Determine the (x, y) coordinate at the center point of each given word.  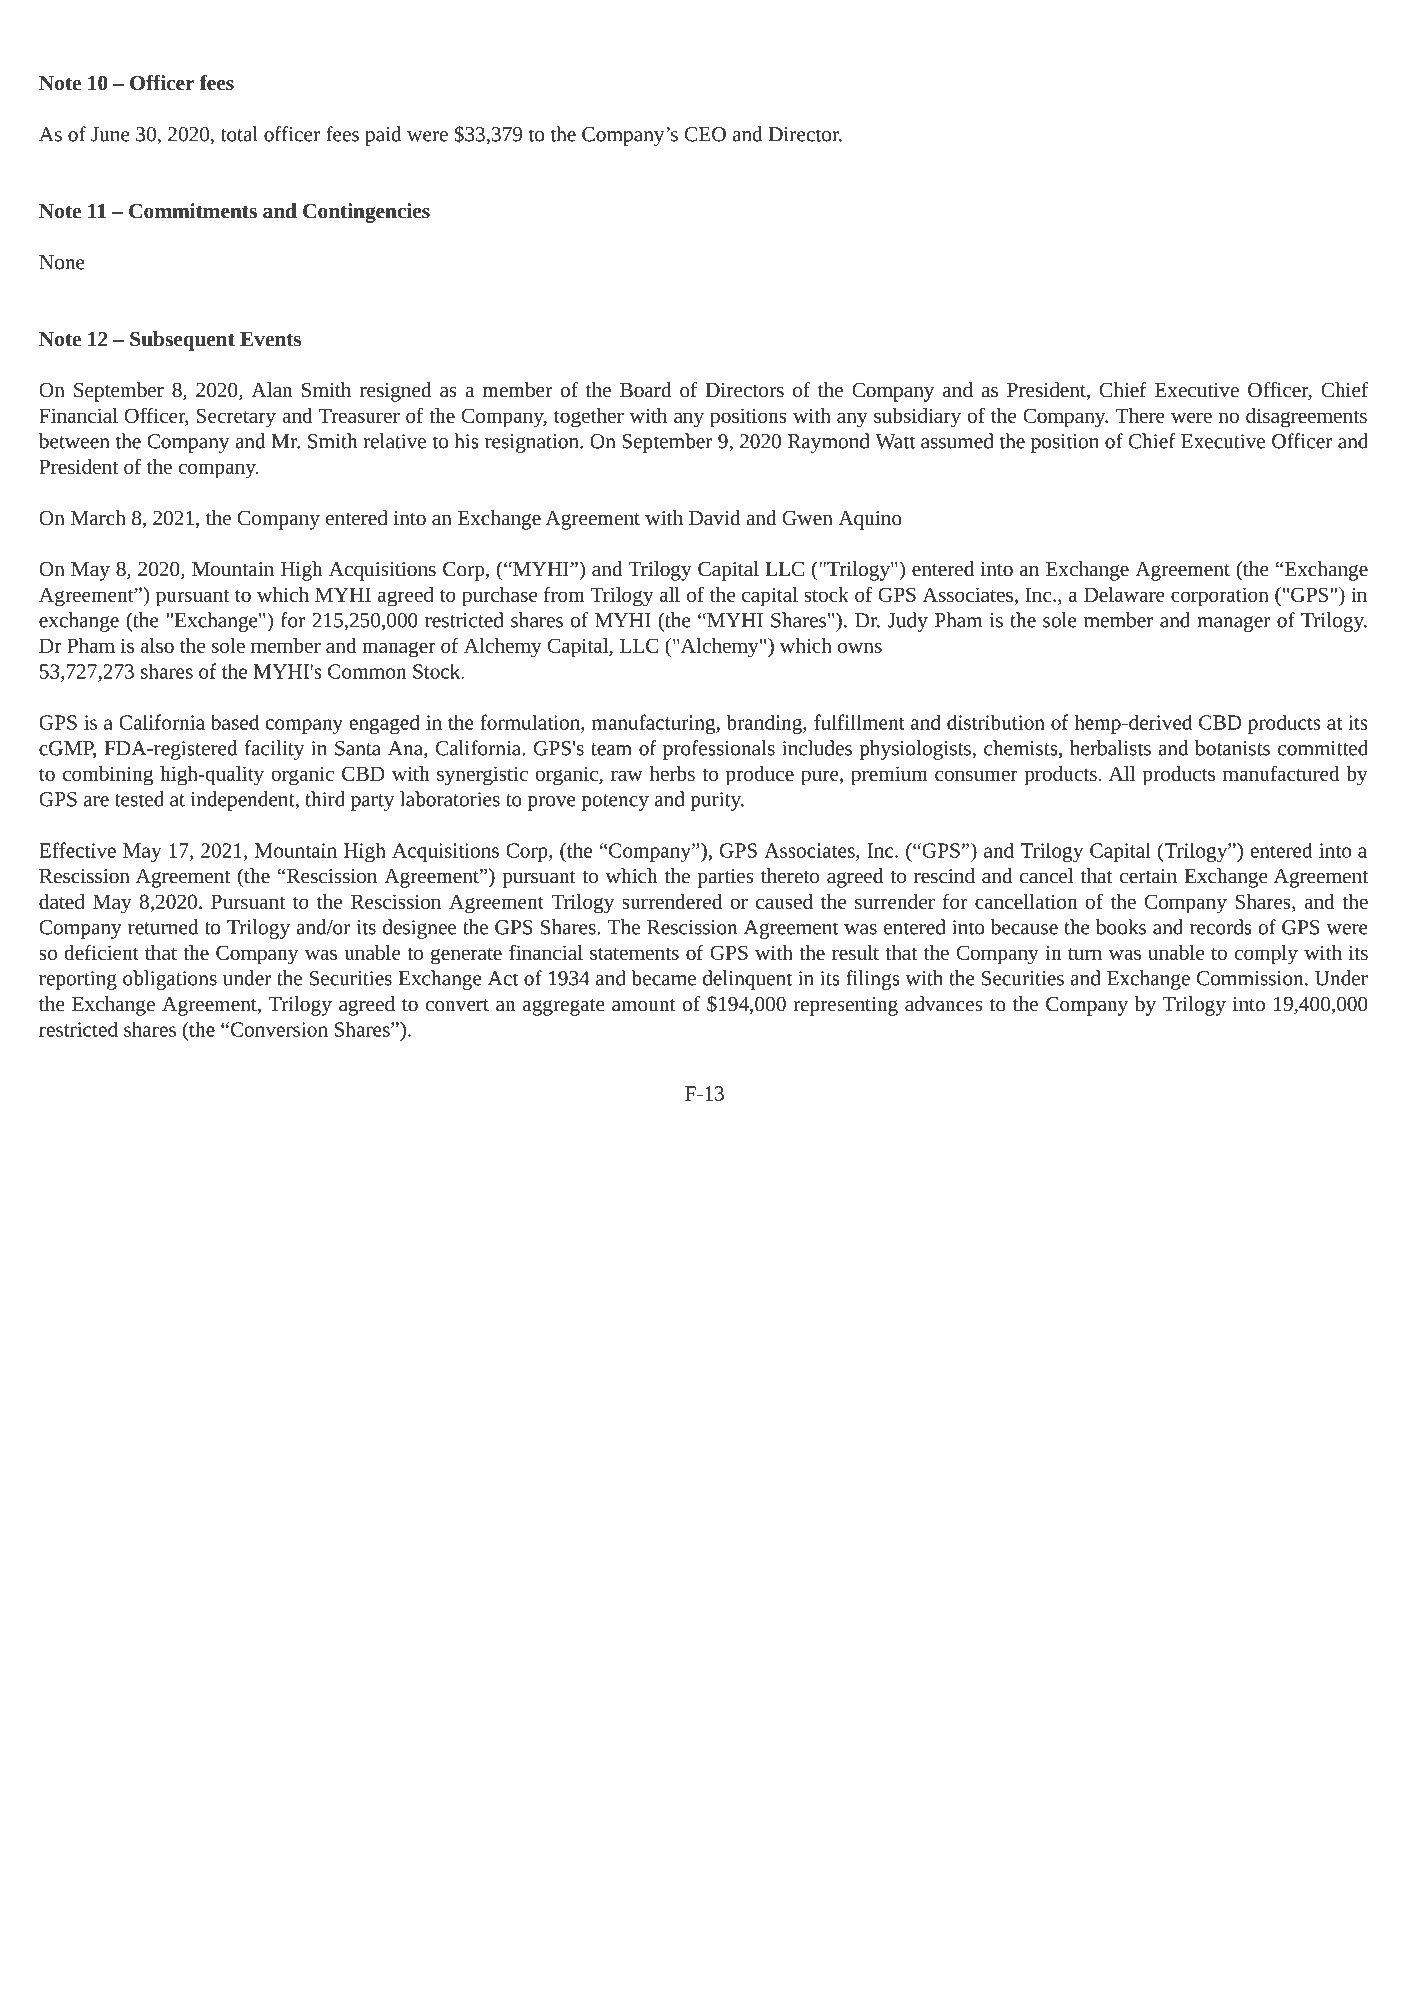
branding (765, 724)
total (239, 134)
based (235, 722)
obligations (170, 980)
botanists (1232, 748)
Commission (1251, 978)
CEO (705, 134)
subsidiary (917, 418)
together (589, 418)
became (663, 978)
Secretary (236, 418)
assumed (957, 441)
